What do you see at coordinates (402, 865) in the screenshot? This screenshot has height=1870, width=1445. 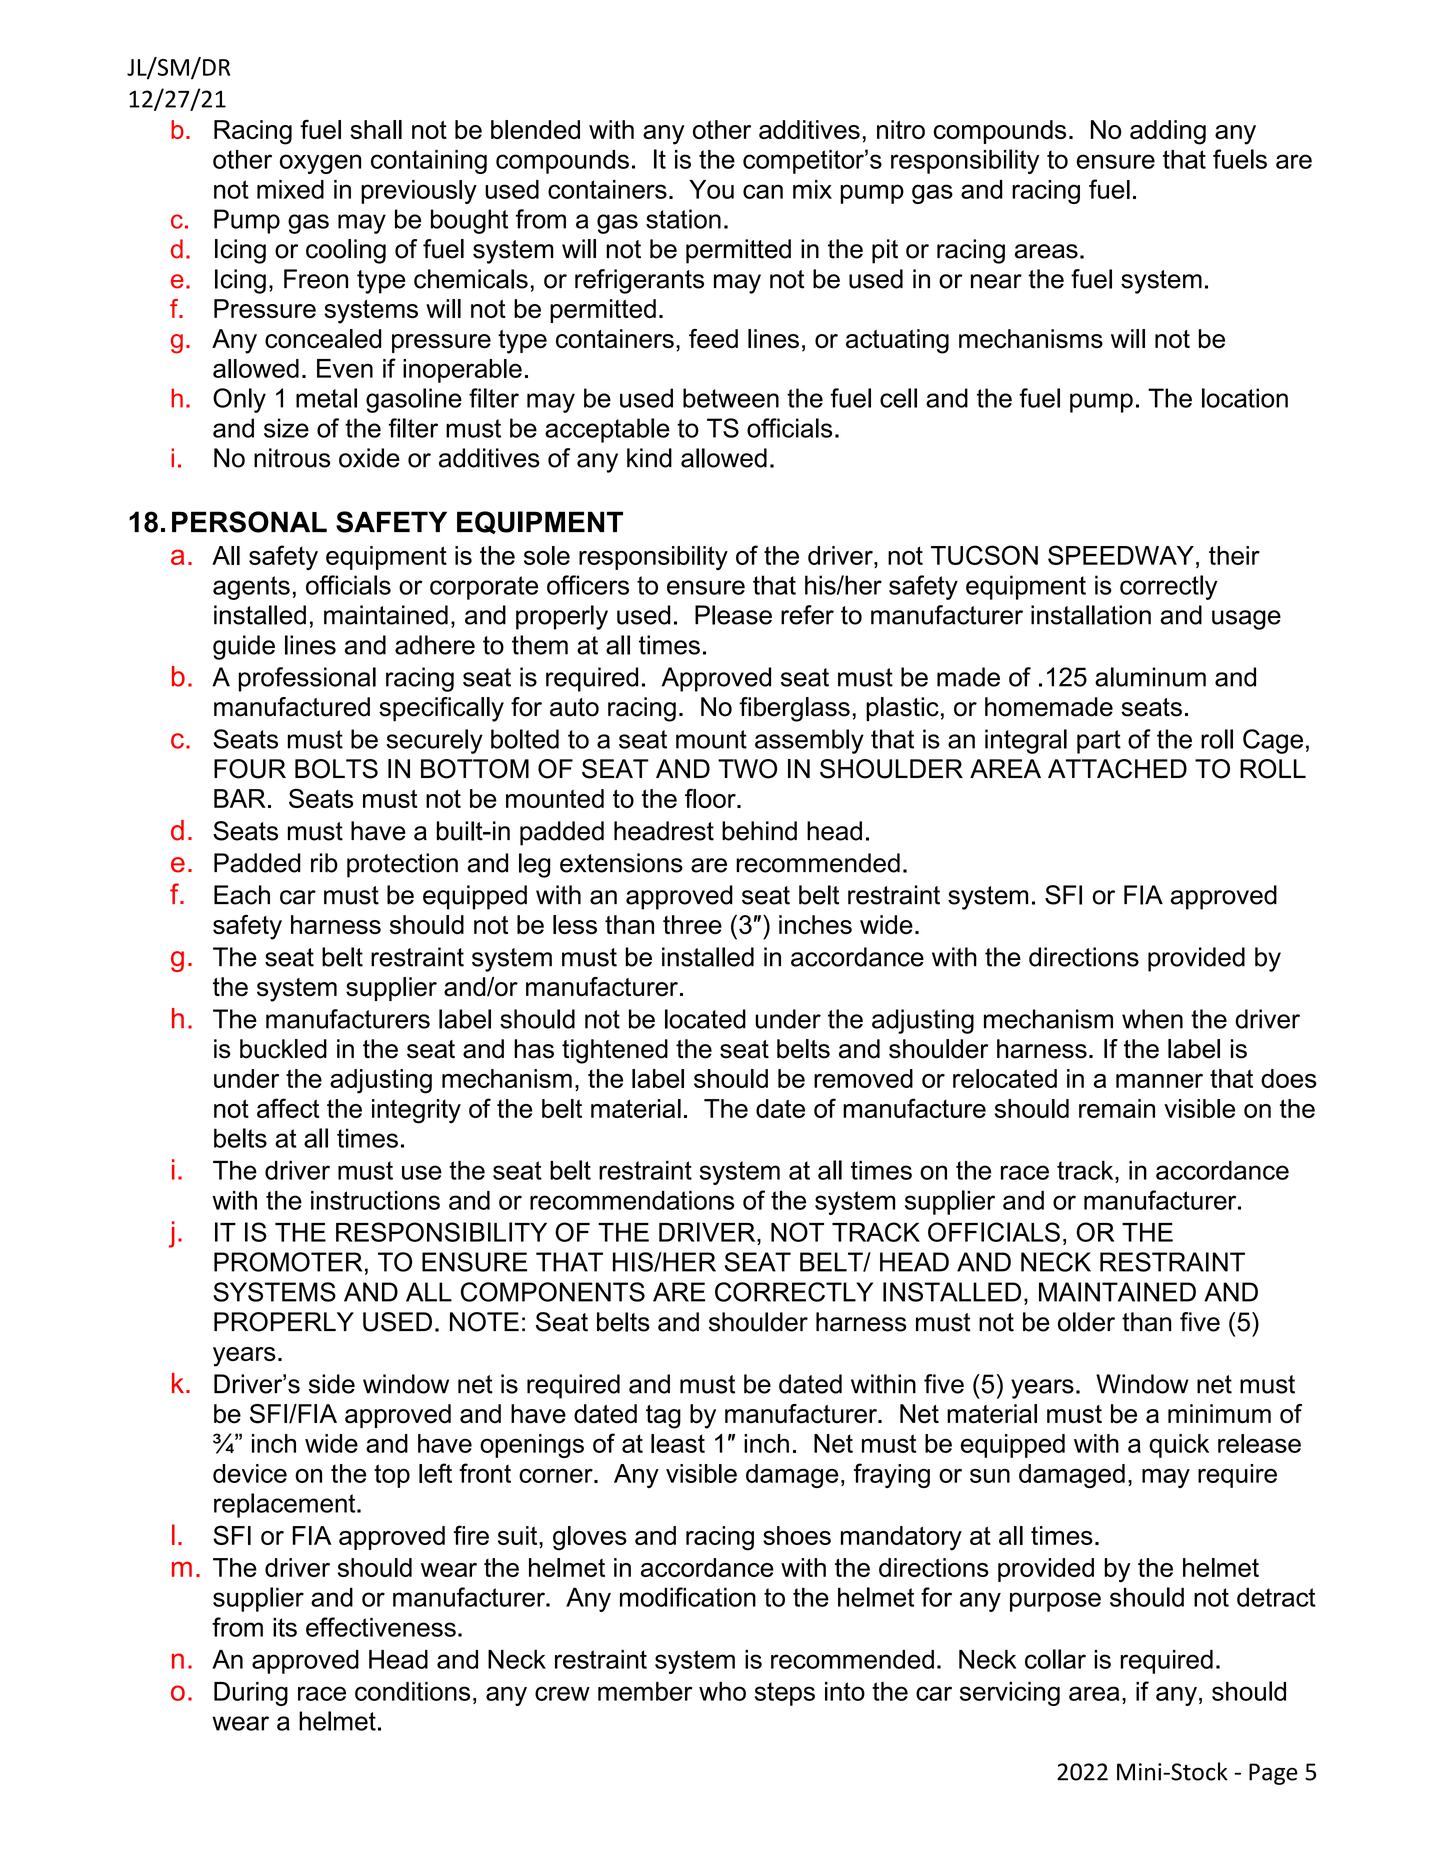 I see `protection` at bounding box center [402, 865].
